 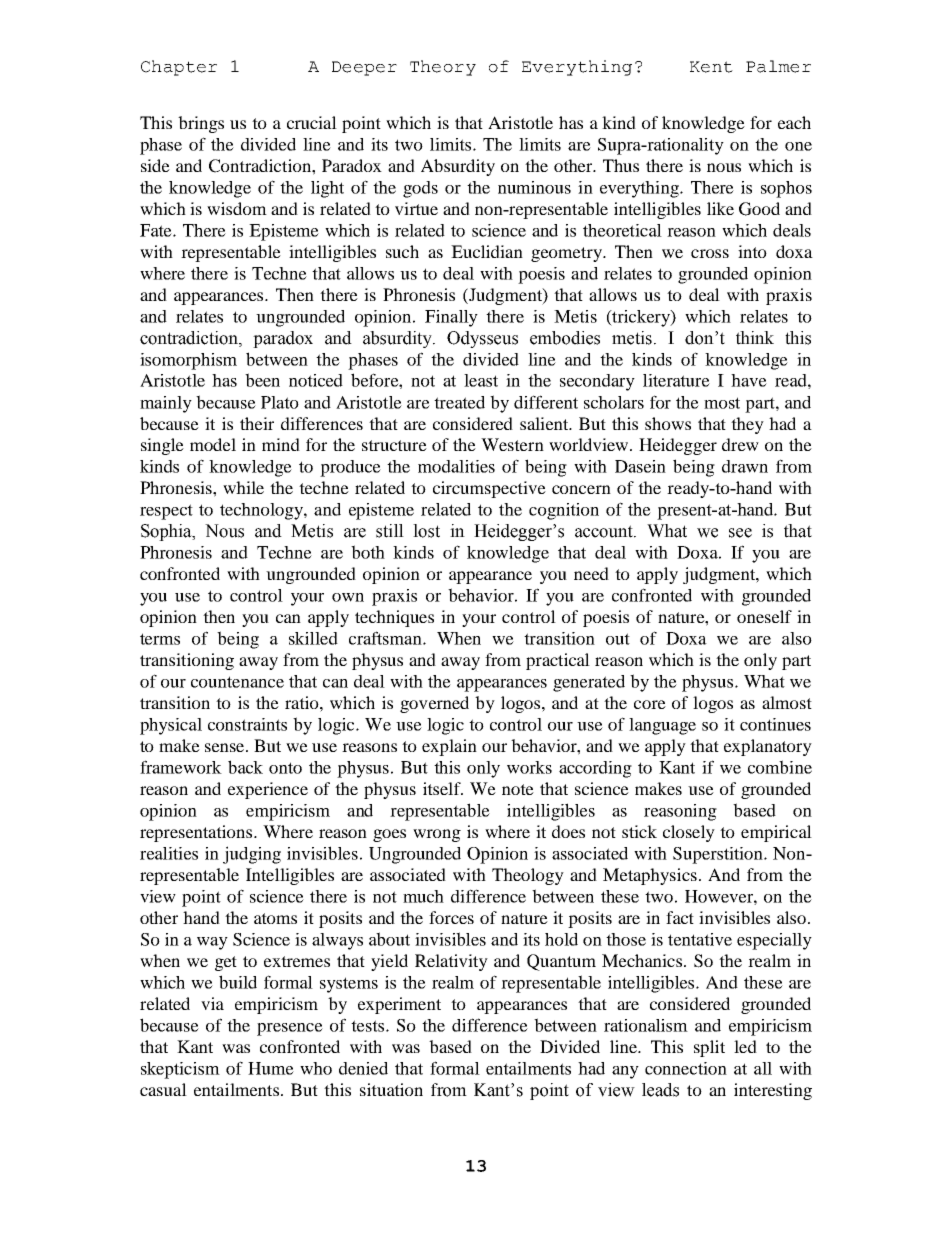 I want to click on see, so click(x=740, y=533).
